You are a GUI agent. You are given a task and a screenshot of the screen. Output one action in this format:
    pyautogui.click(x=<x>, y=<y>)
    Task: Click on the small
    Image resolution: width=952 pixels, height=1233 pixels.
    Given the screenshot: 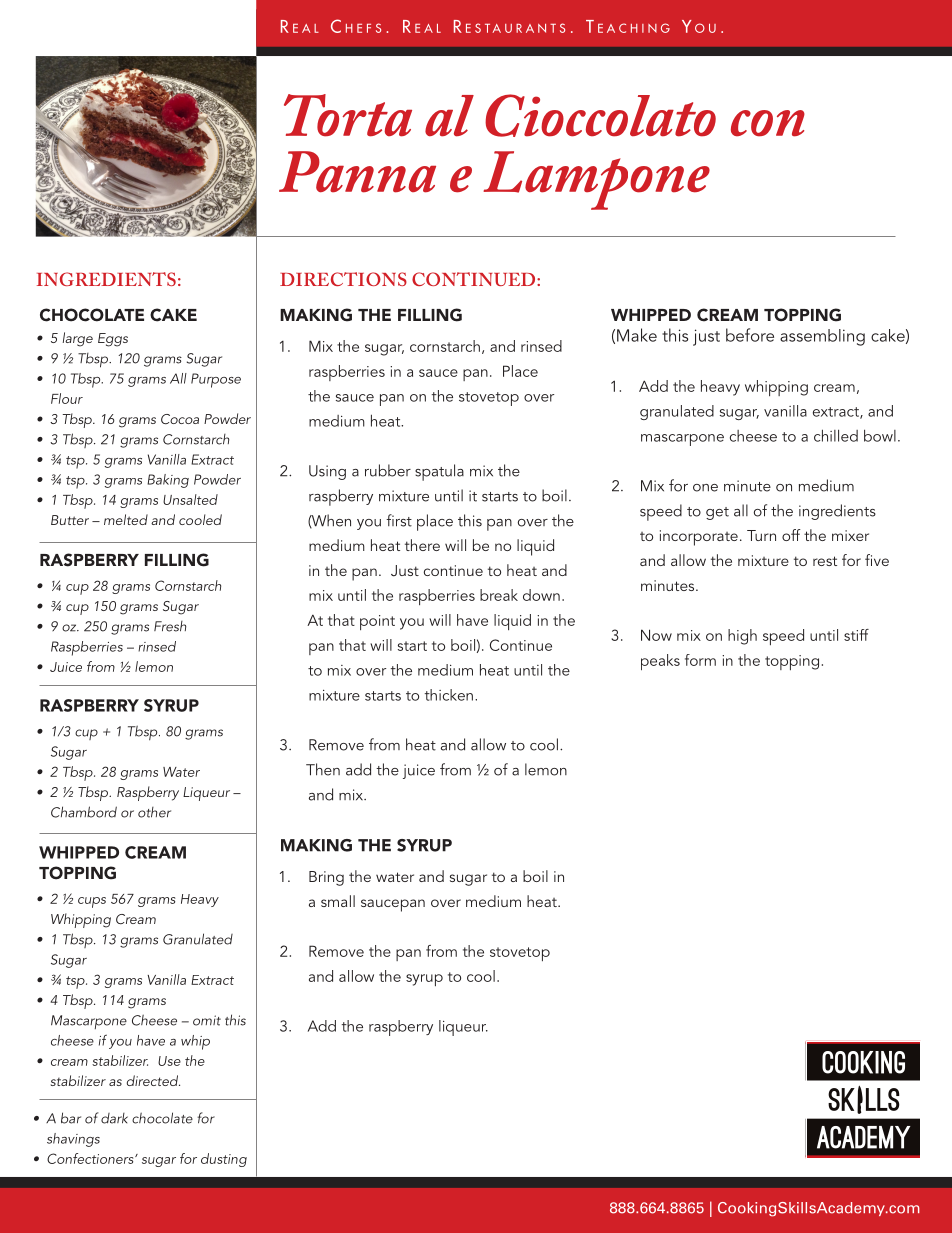 What is the action you would take?
    pyautogui.click(x=338, y=901)
